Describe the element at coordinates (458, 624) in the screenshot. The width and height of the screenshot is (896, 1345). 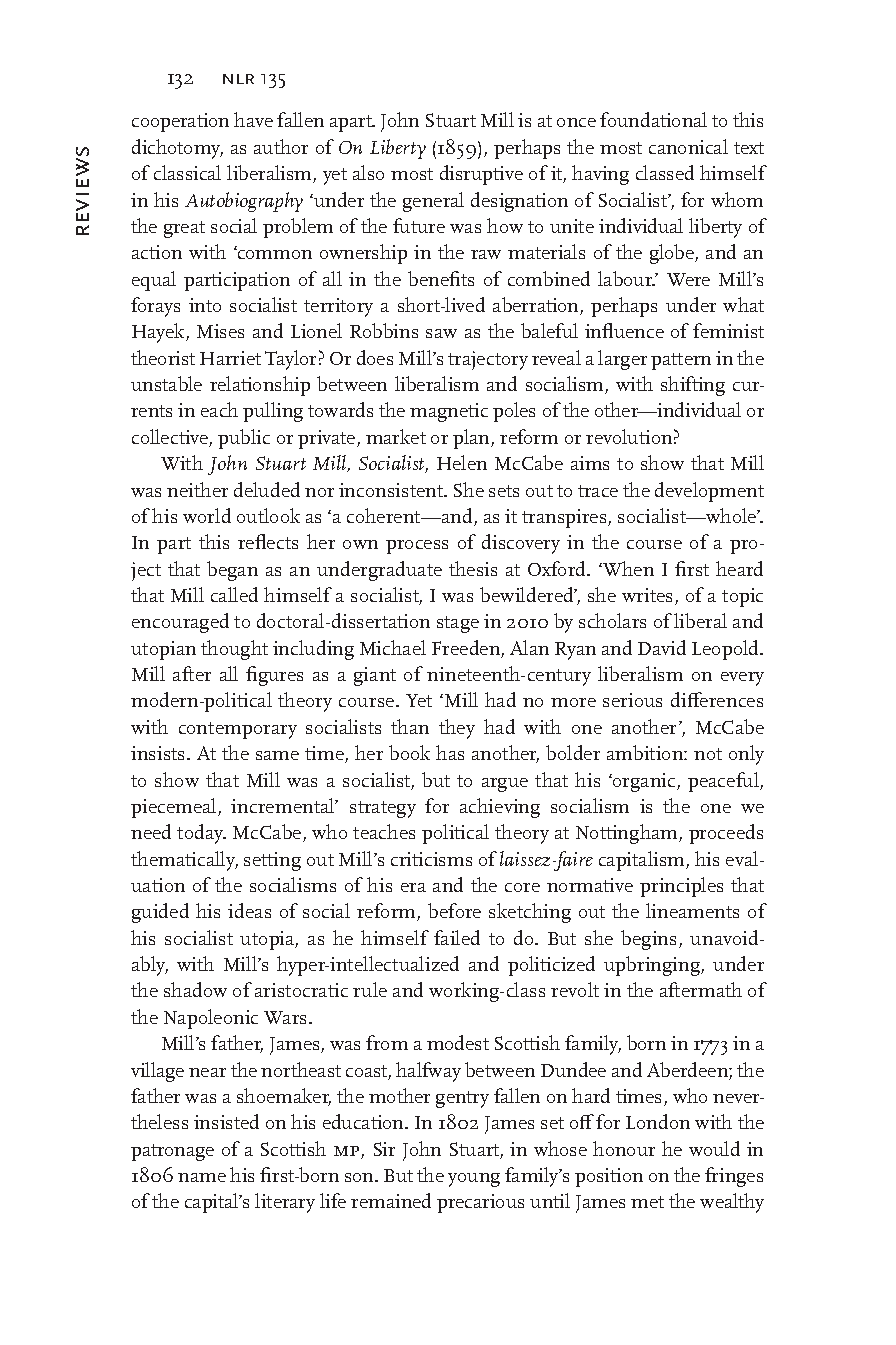
I see `stage` at that location.
